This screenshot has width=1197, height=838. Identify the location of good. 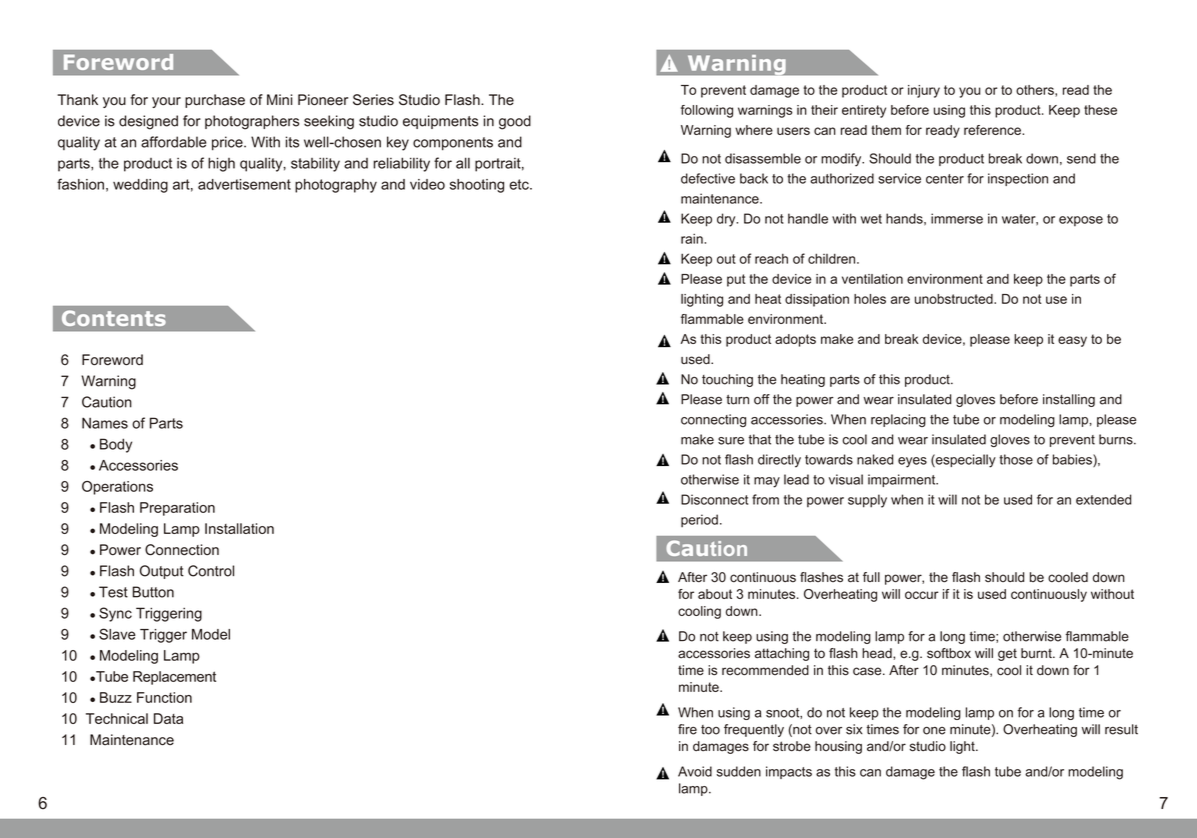
(515, 122).
